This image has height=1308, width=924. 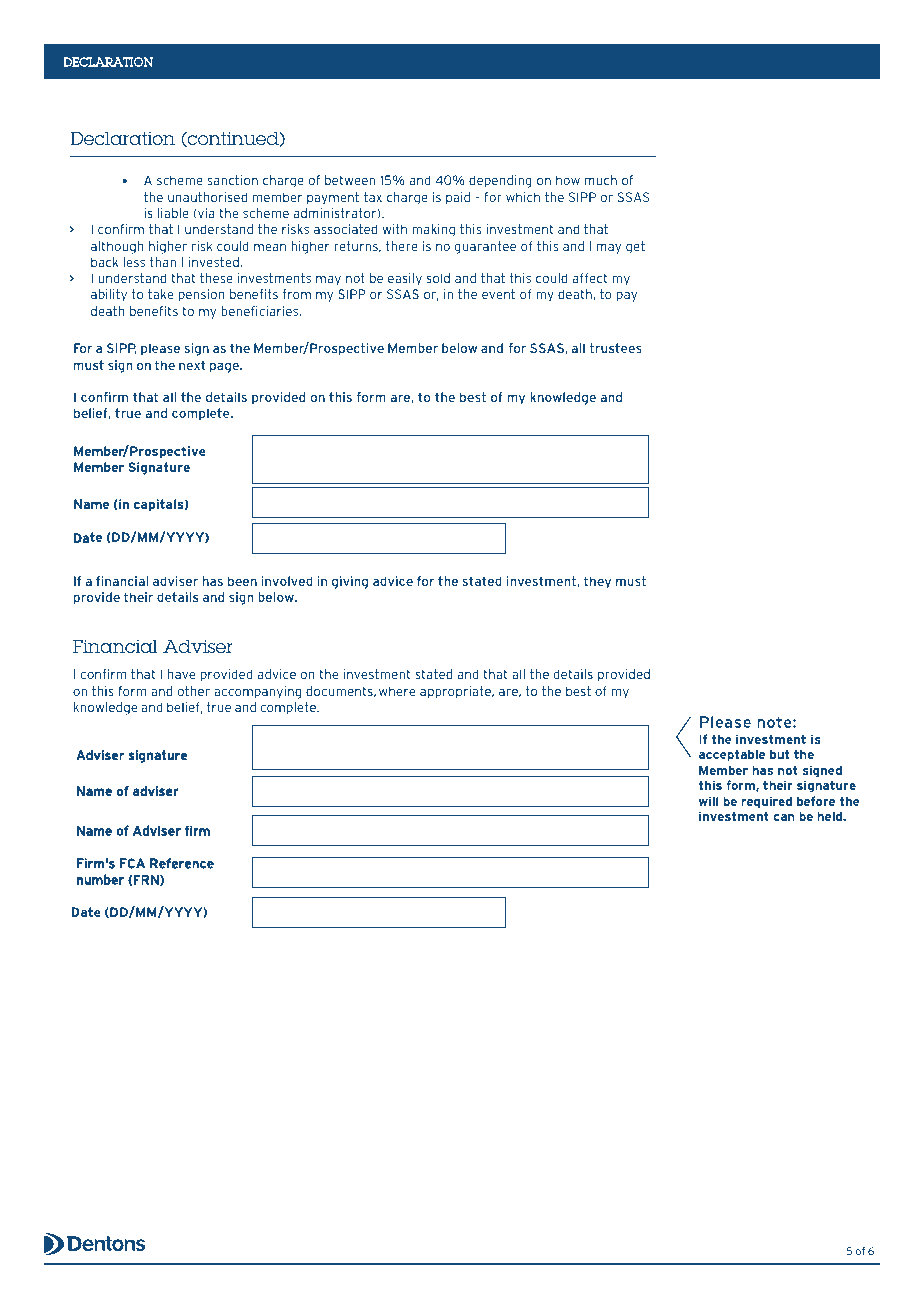 I want to click on Reference, so click(x=182, y=863).
